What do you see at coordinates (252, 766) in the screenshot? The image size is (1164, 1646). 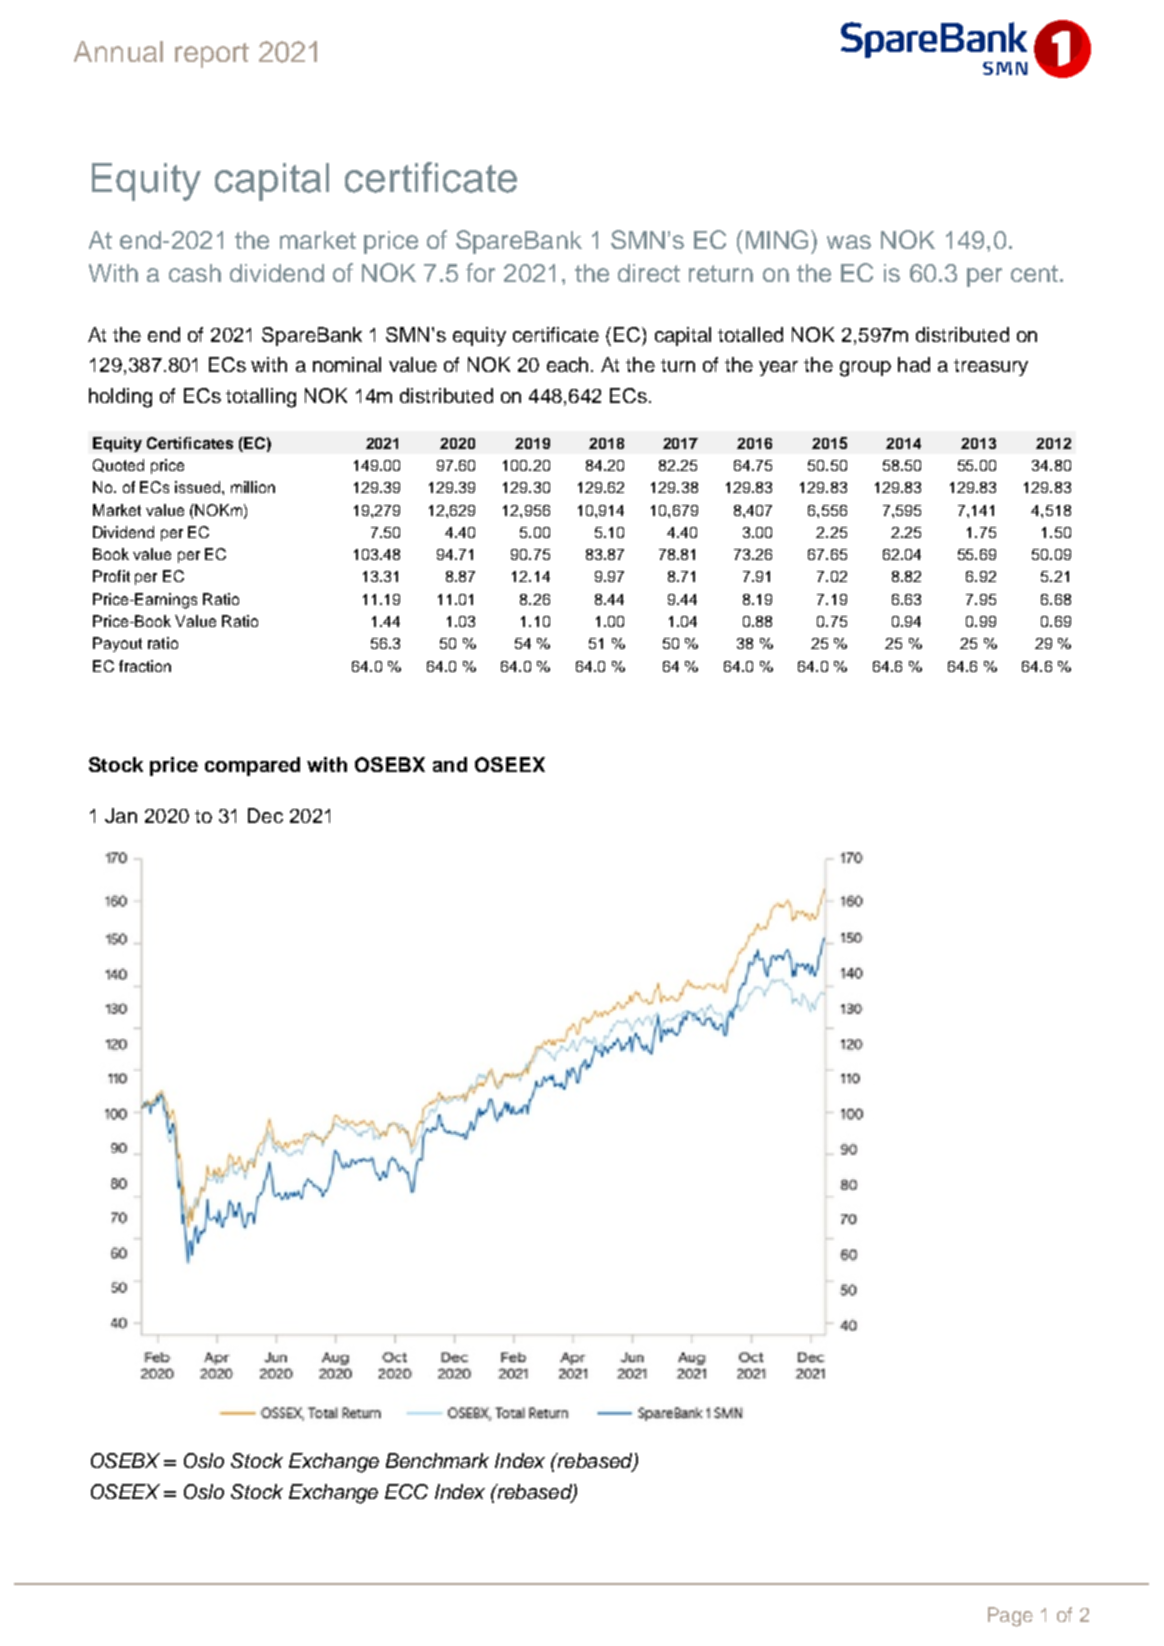 I see `compared` at bounding box center [252, 766].
